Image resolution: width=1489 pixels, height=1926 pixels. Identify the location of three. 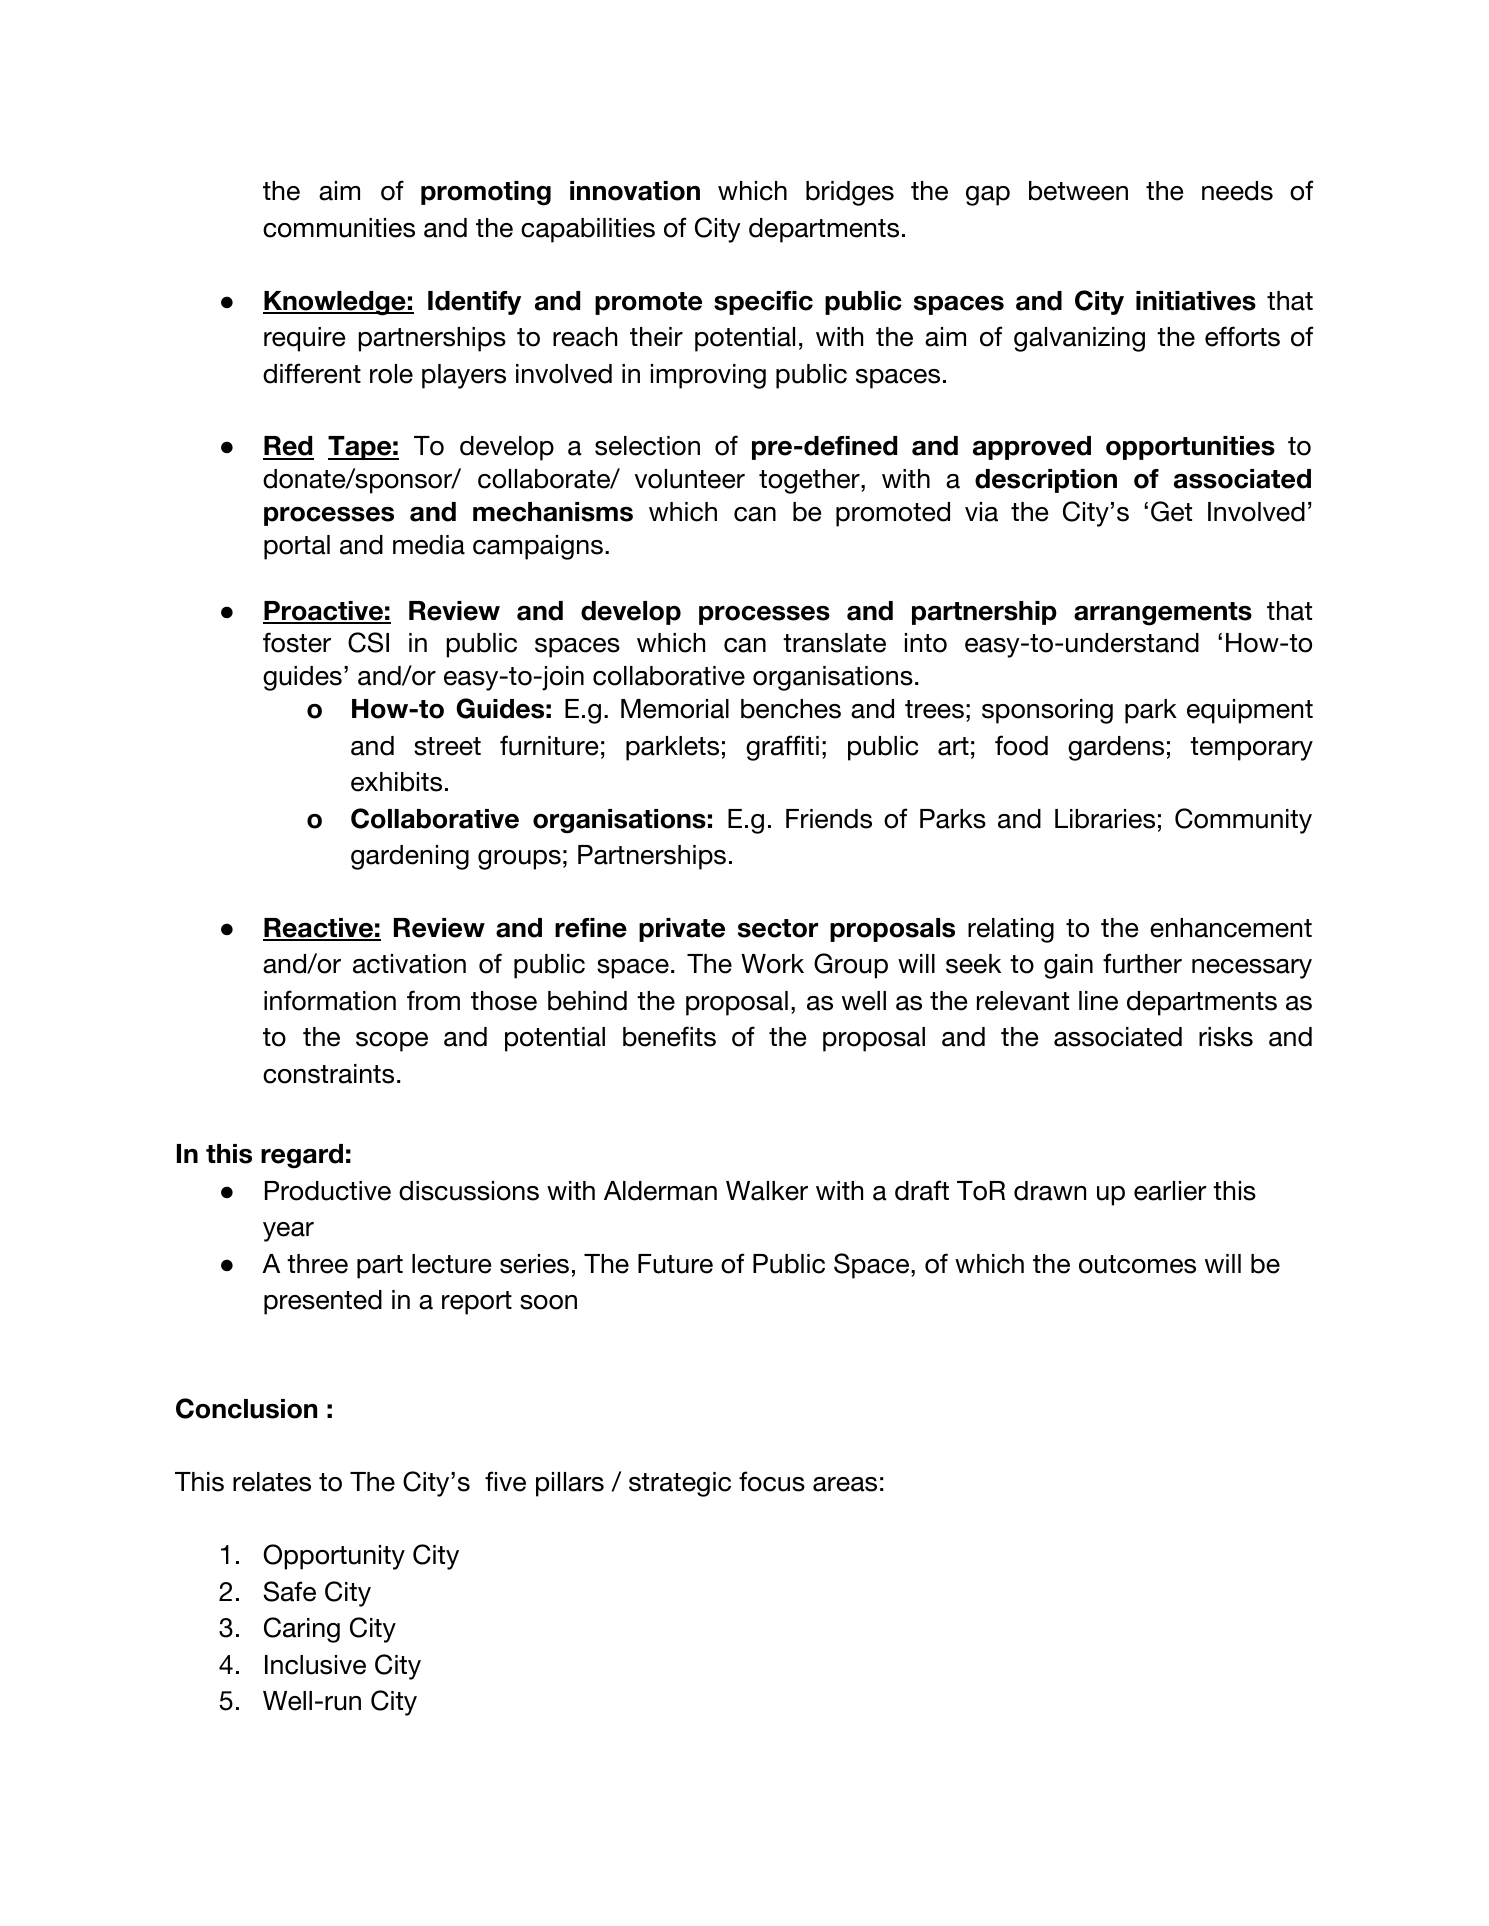
(317, 1264).
